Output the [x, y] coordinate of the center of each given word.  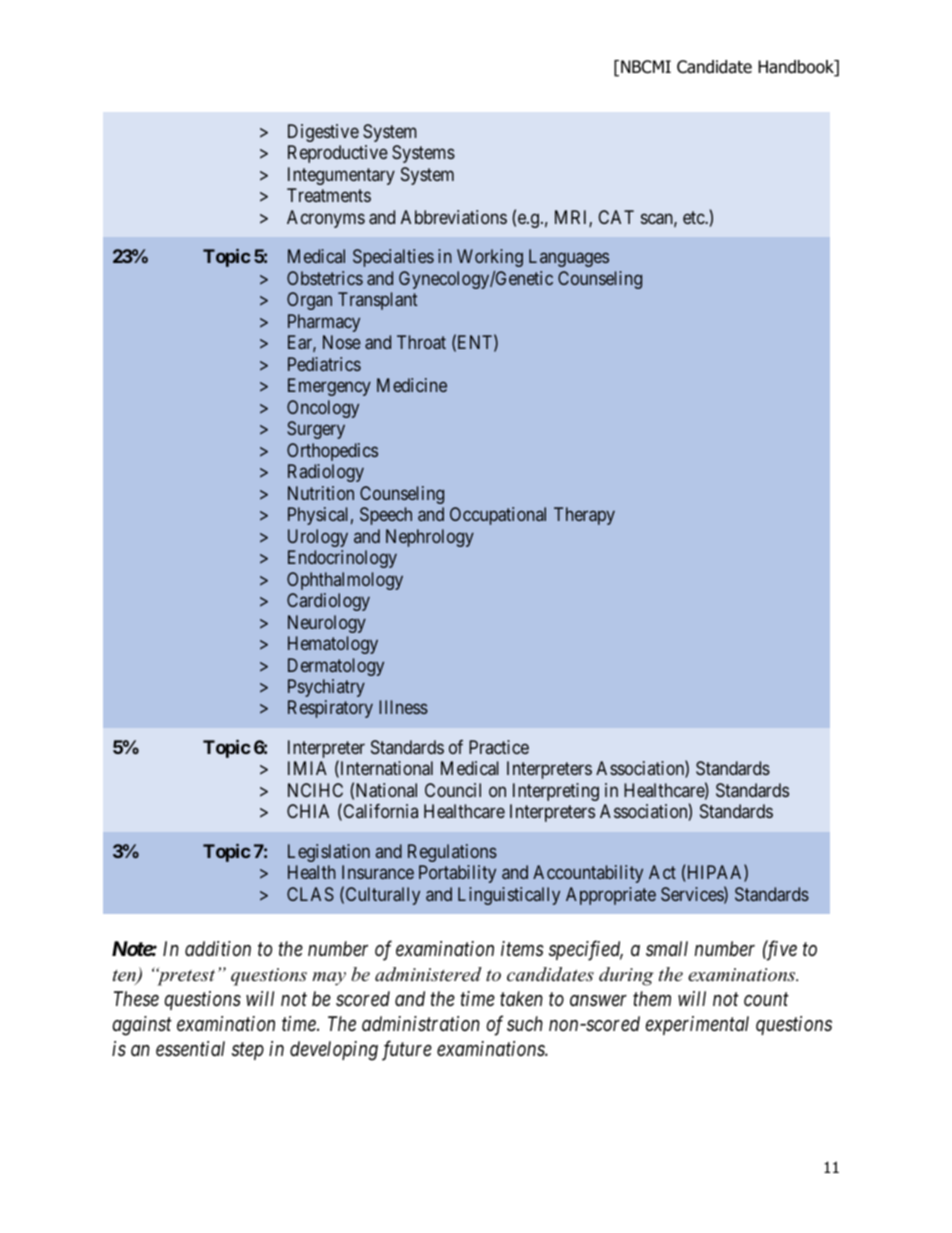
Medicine [412, 385]
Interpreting [556, 792]
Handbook [797, 68]
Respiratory [330, 709]
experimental [697, 1025]
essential [190, 1048]
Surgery [316, 430]
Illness [403, 707]
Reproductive [338, 154]
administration [421, 1024]
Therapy [584, 516]
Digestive [323, 133]
